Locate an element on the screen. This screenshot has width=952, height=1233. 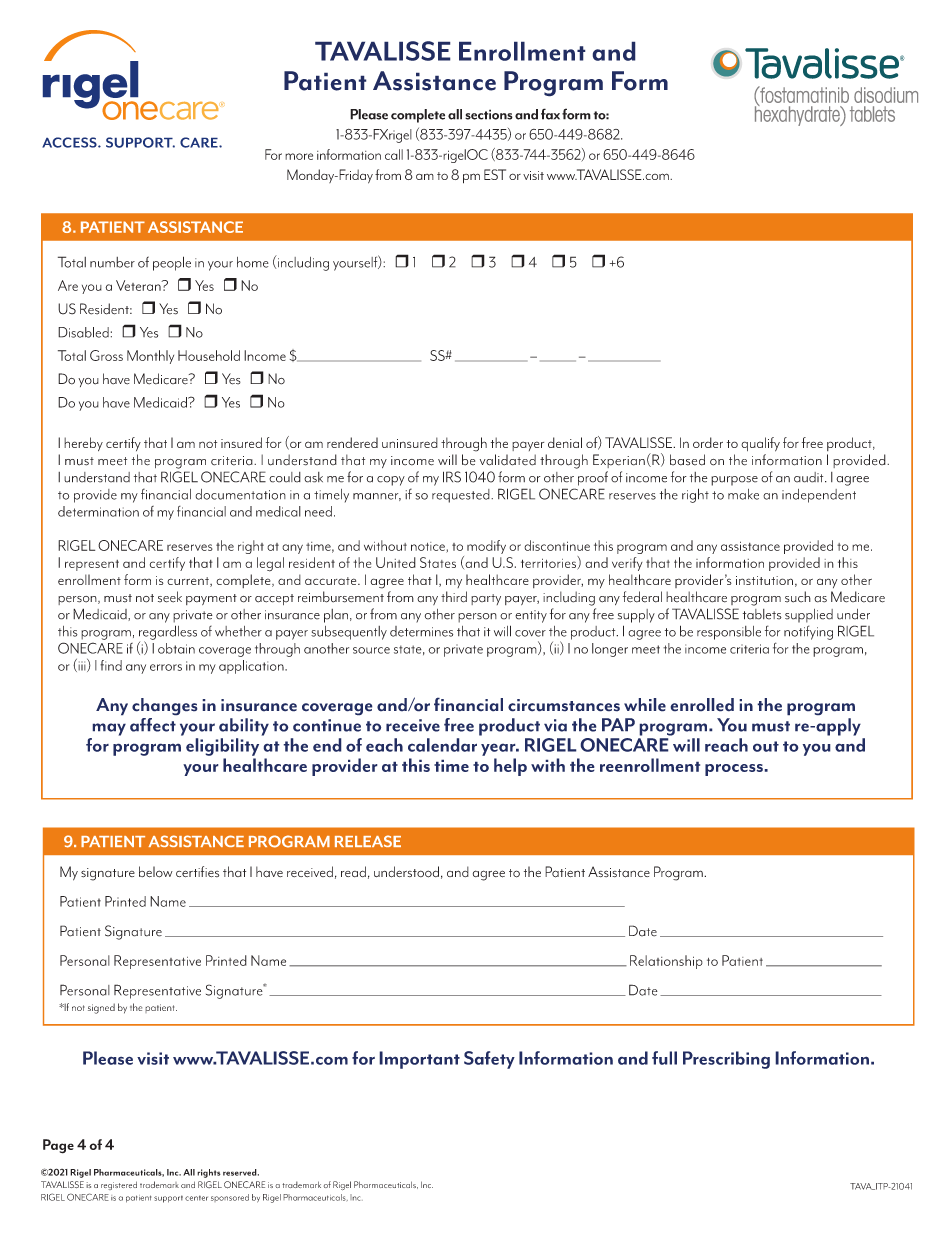
rendered is located at coordinates (352, 442).
